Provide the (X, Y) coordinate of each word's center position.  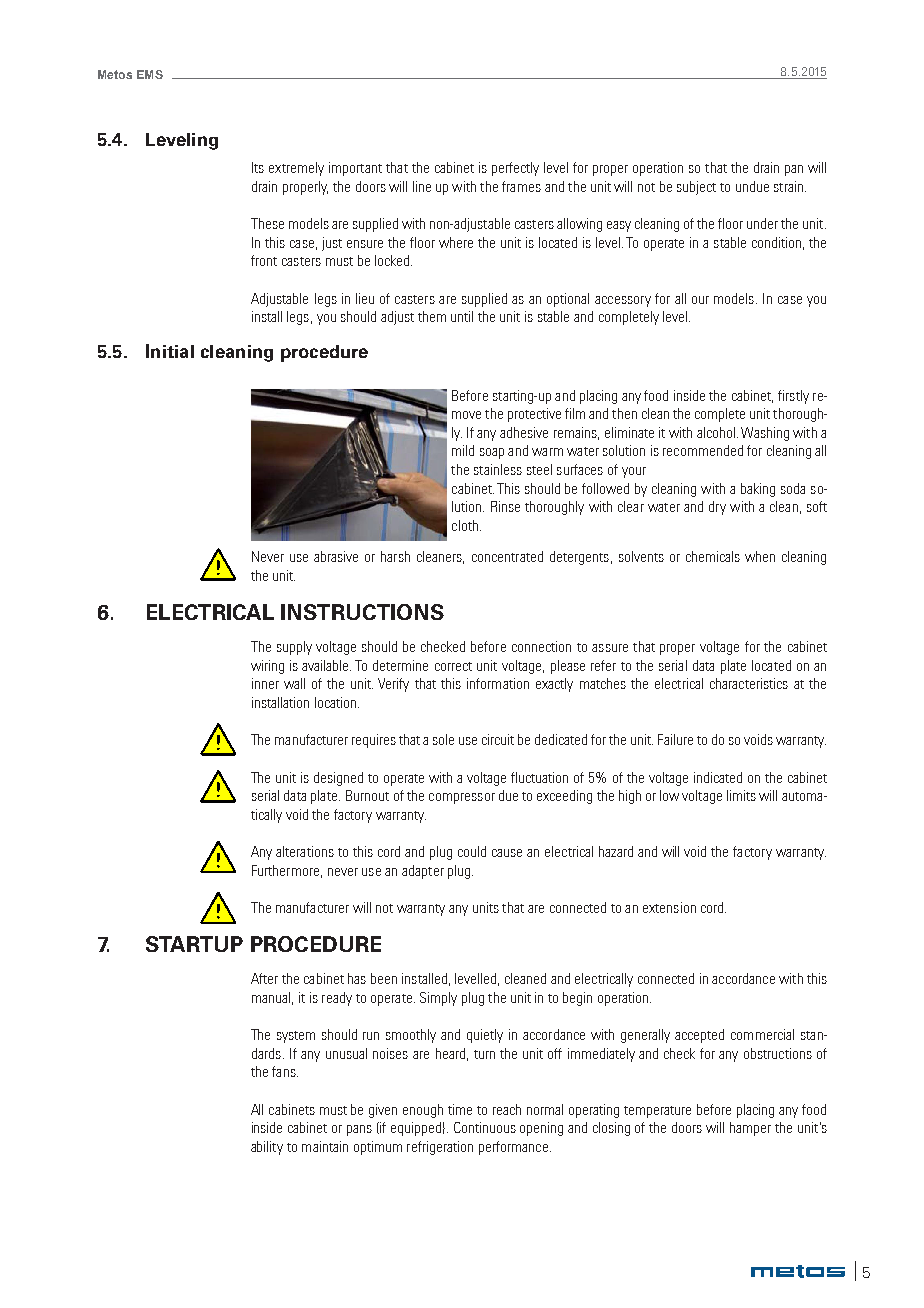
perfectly (515, 169)
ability (267, 1148)
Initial (170, 351)
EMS (150, 74)
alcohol (716, 432)
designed (338, 779)
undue (752, 186)
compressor (462, 798)
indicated (718, 777)
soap (492, 453)
